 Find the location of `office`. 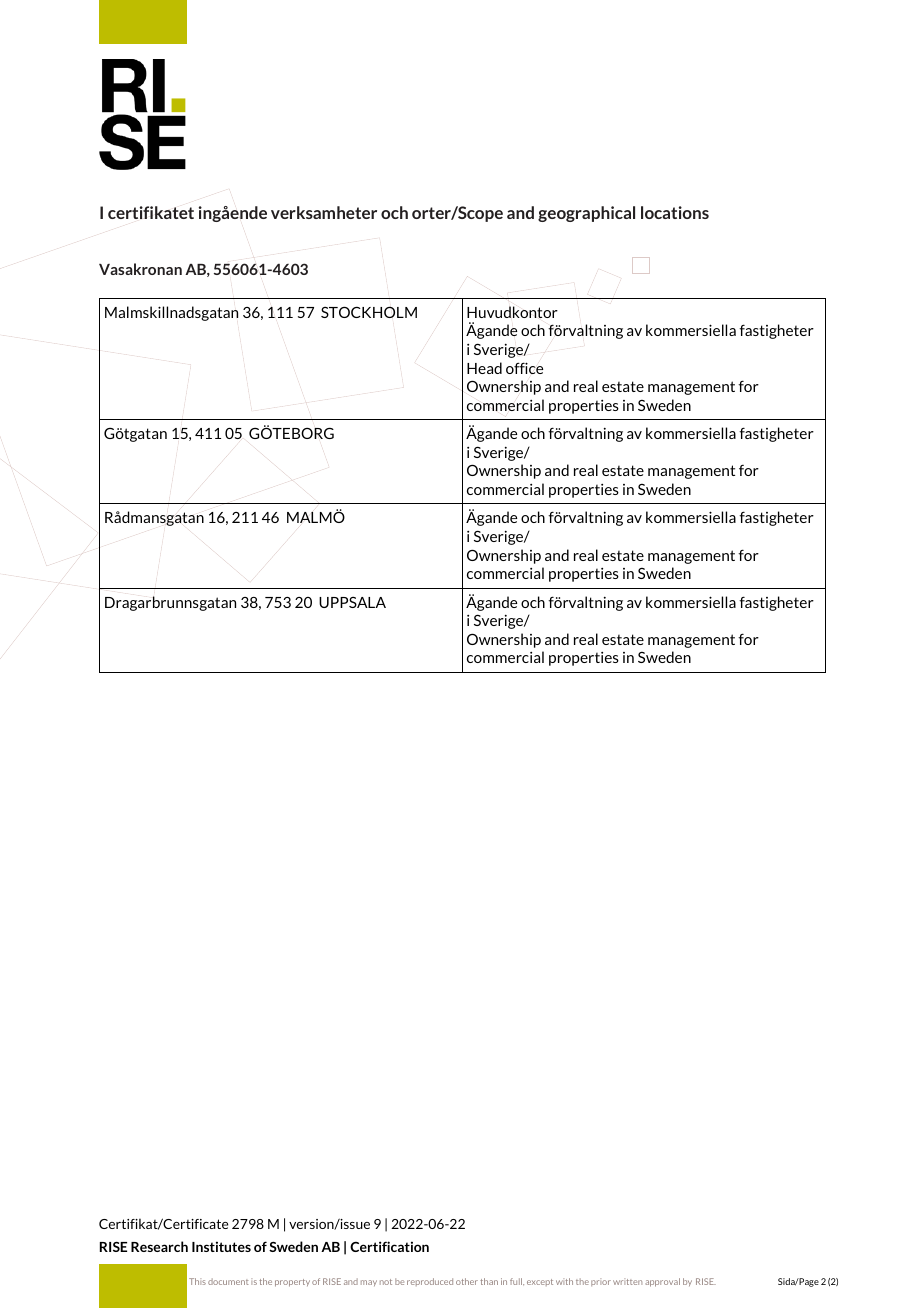

office is located at coordinates (524, 368).
